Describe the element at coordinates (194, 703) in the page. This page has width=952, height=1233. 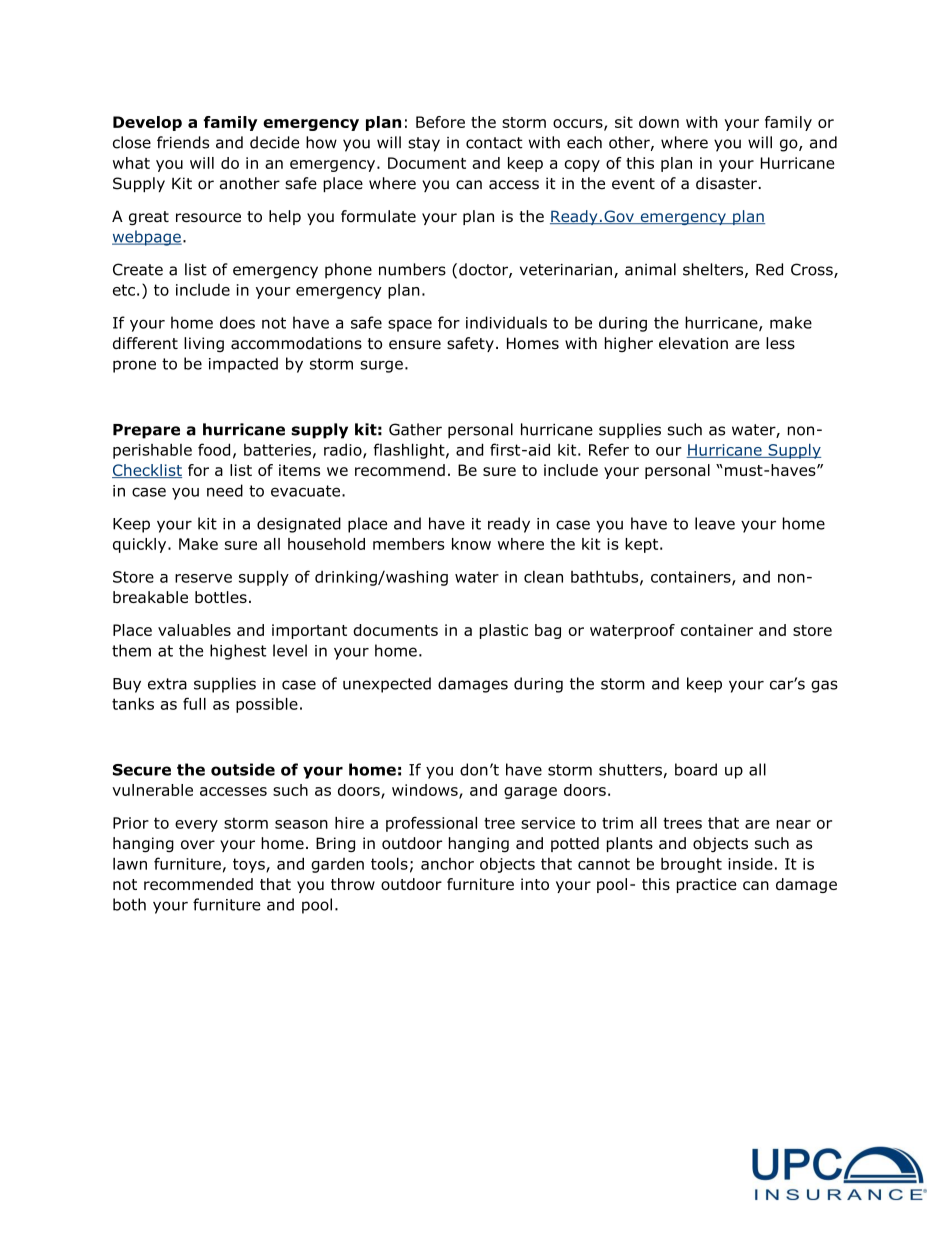
I see `full` at that location.
